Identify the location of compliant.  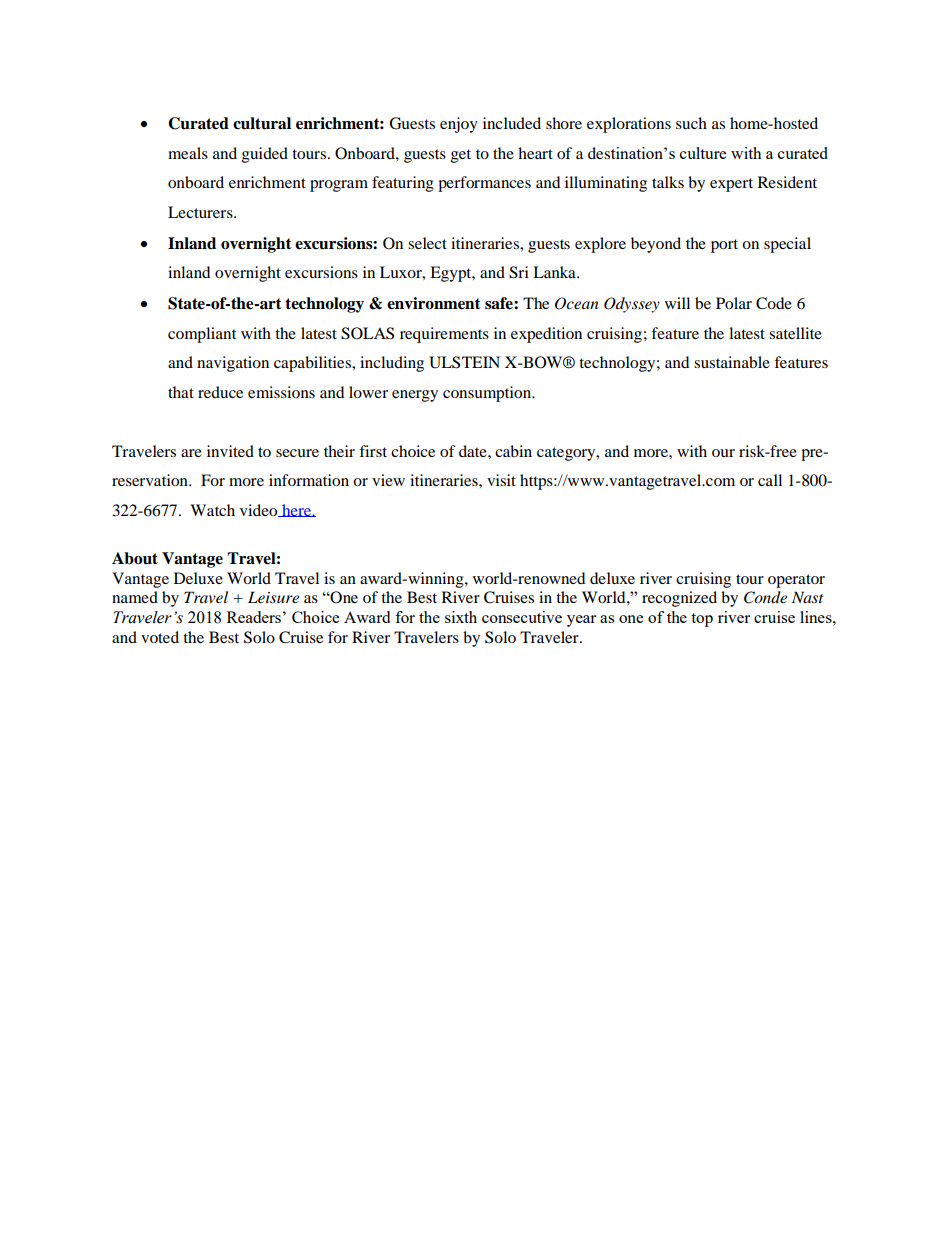
(202, 335).
